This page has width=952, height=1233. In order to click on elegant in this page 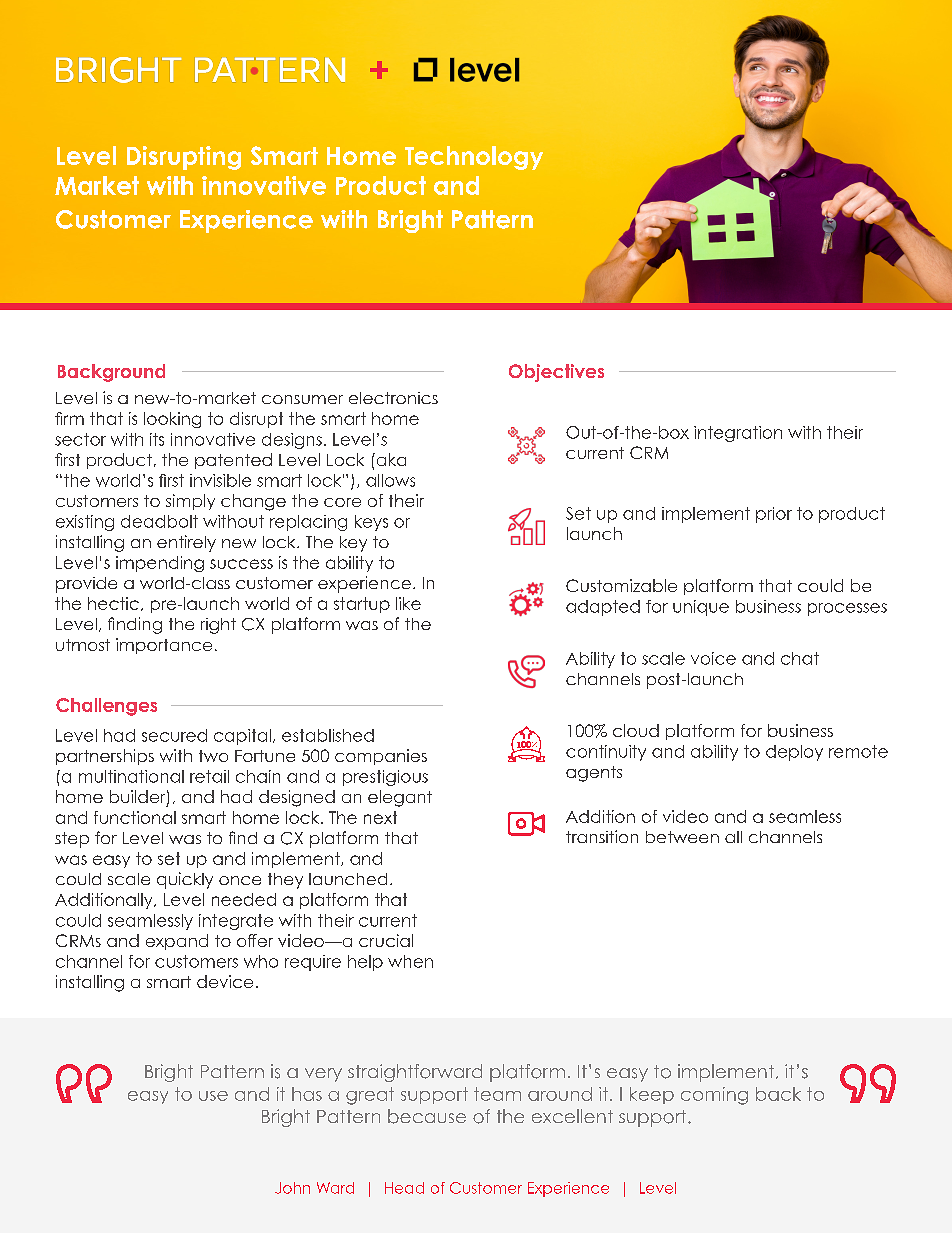, I will do `click(400, 798)`.
